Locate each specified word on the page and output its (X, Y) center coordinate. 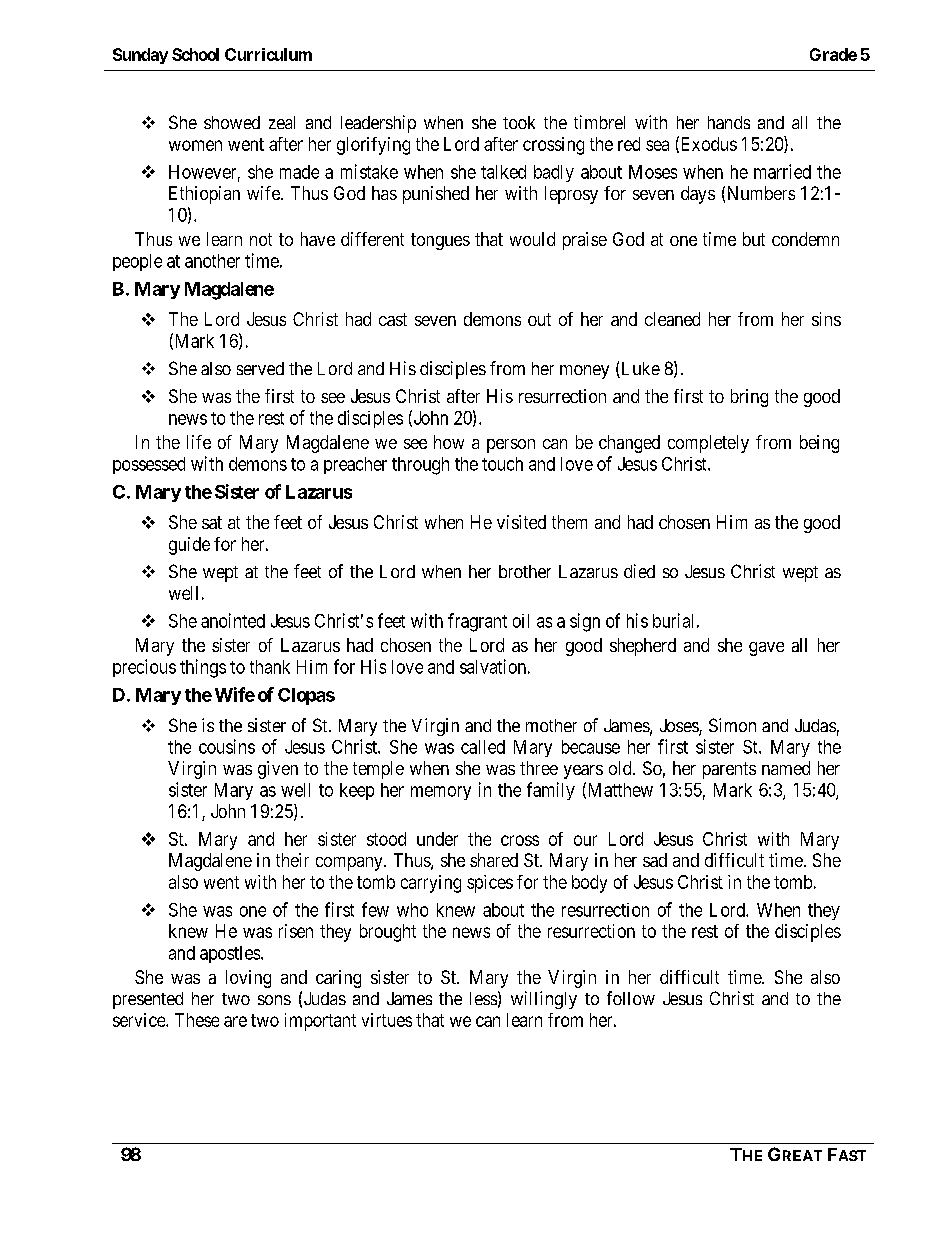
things (203, 668)
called (483, 747)
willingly (544, 1000)
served (260, 368)
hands (729, 122)
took (519, 122)
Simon (732, 725)
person (511, 446)
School (195, 54)
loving (248, 979)
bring (749, 398)
